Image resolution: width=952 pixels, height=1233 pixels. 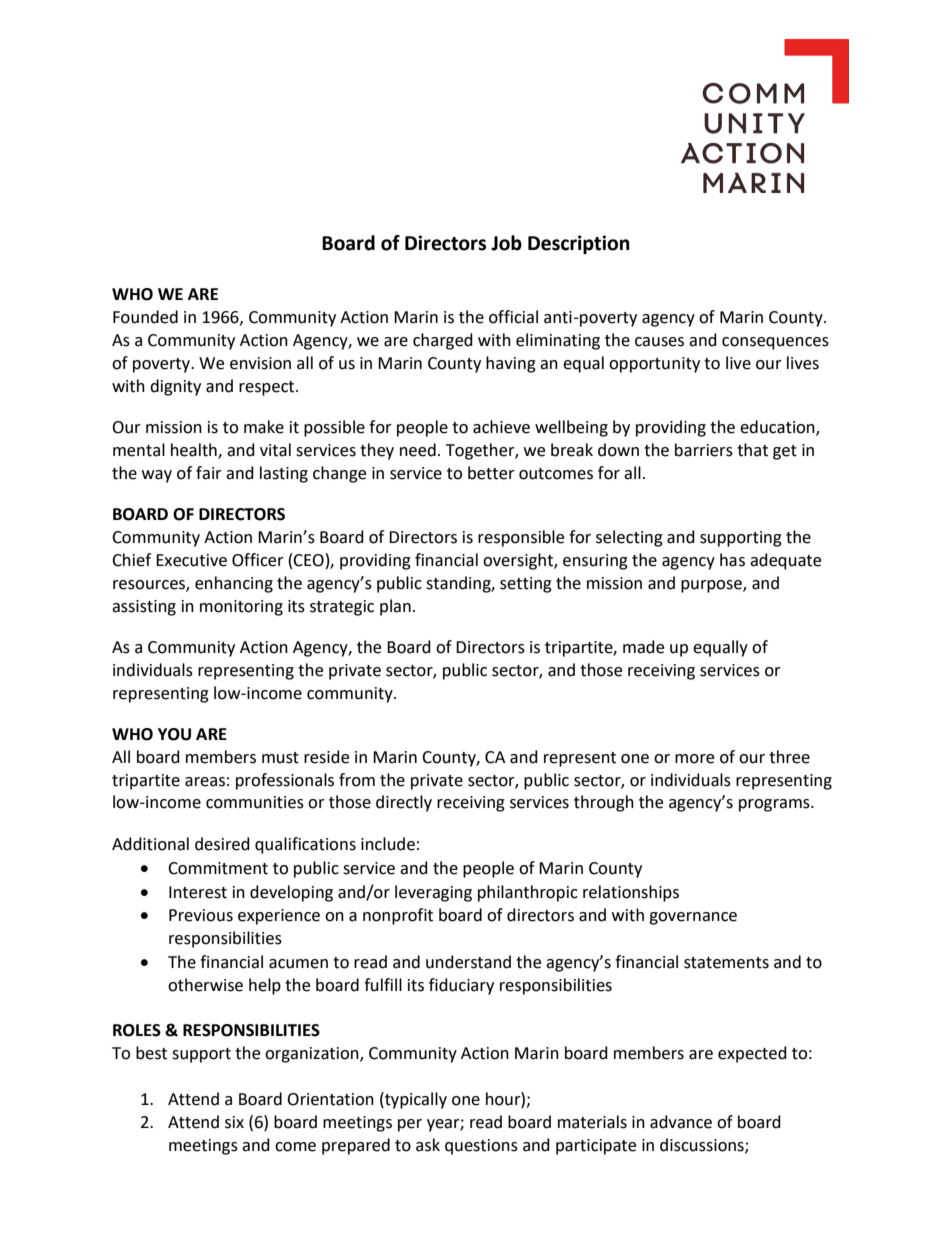 What do you see at coordinates (174, 734) in the document?
I see `YOU` at bounding box center [174, 734].
